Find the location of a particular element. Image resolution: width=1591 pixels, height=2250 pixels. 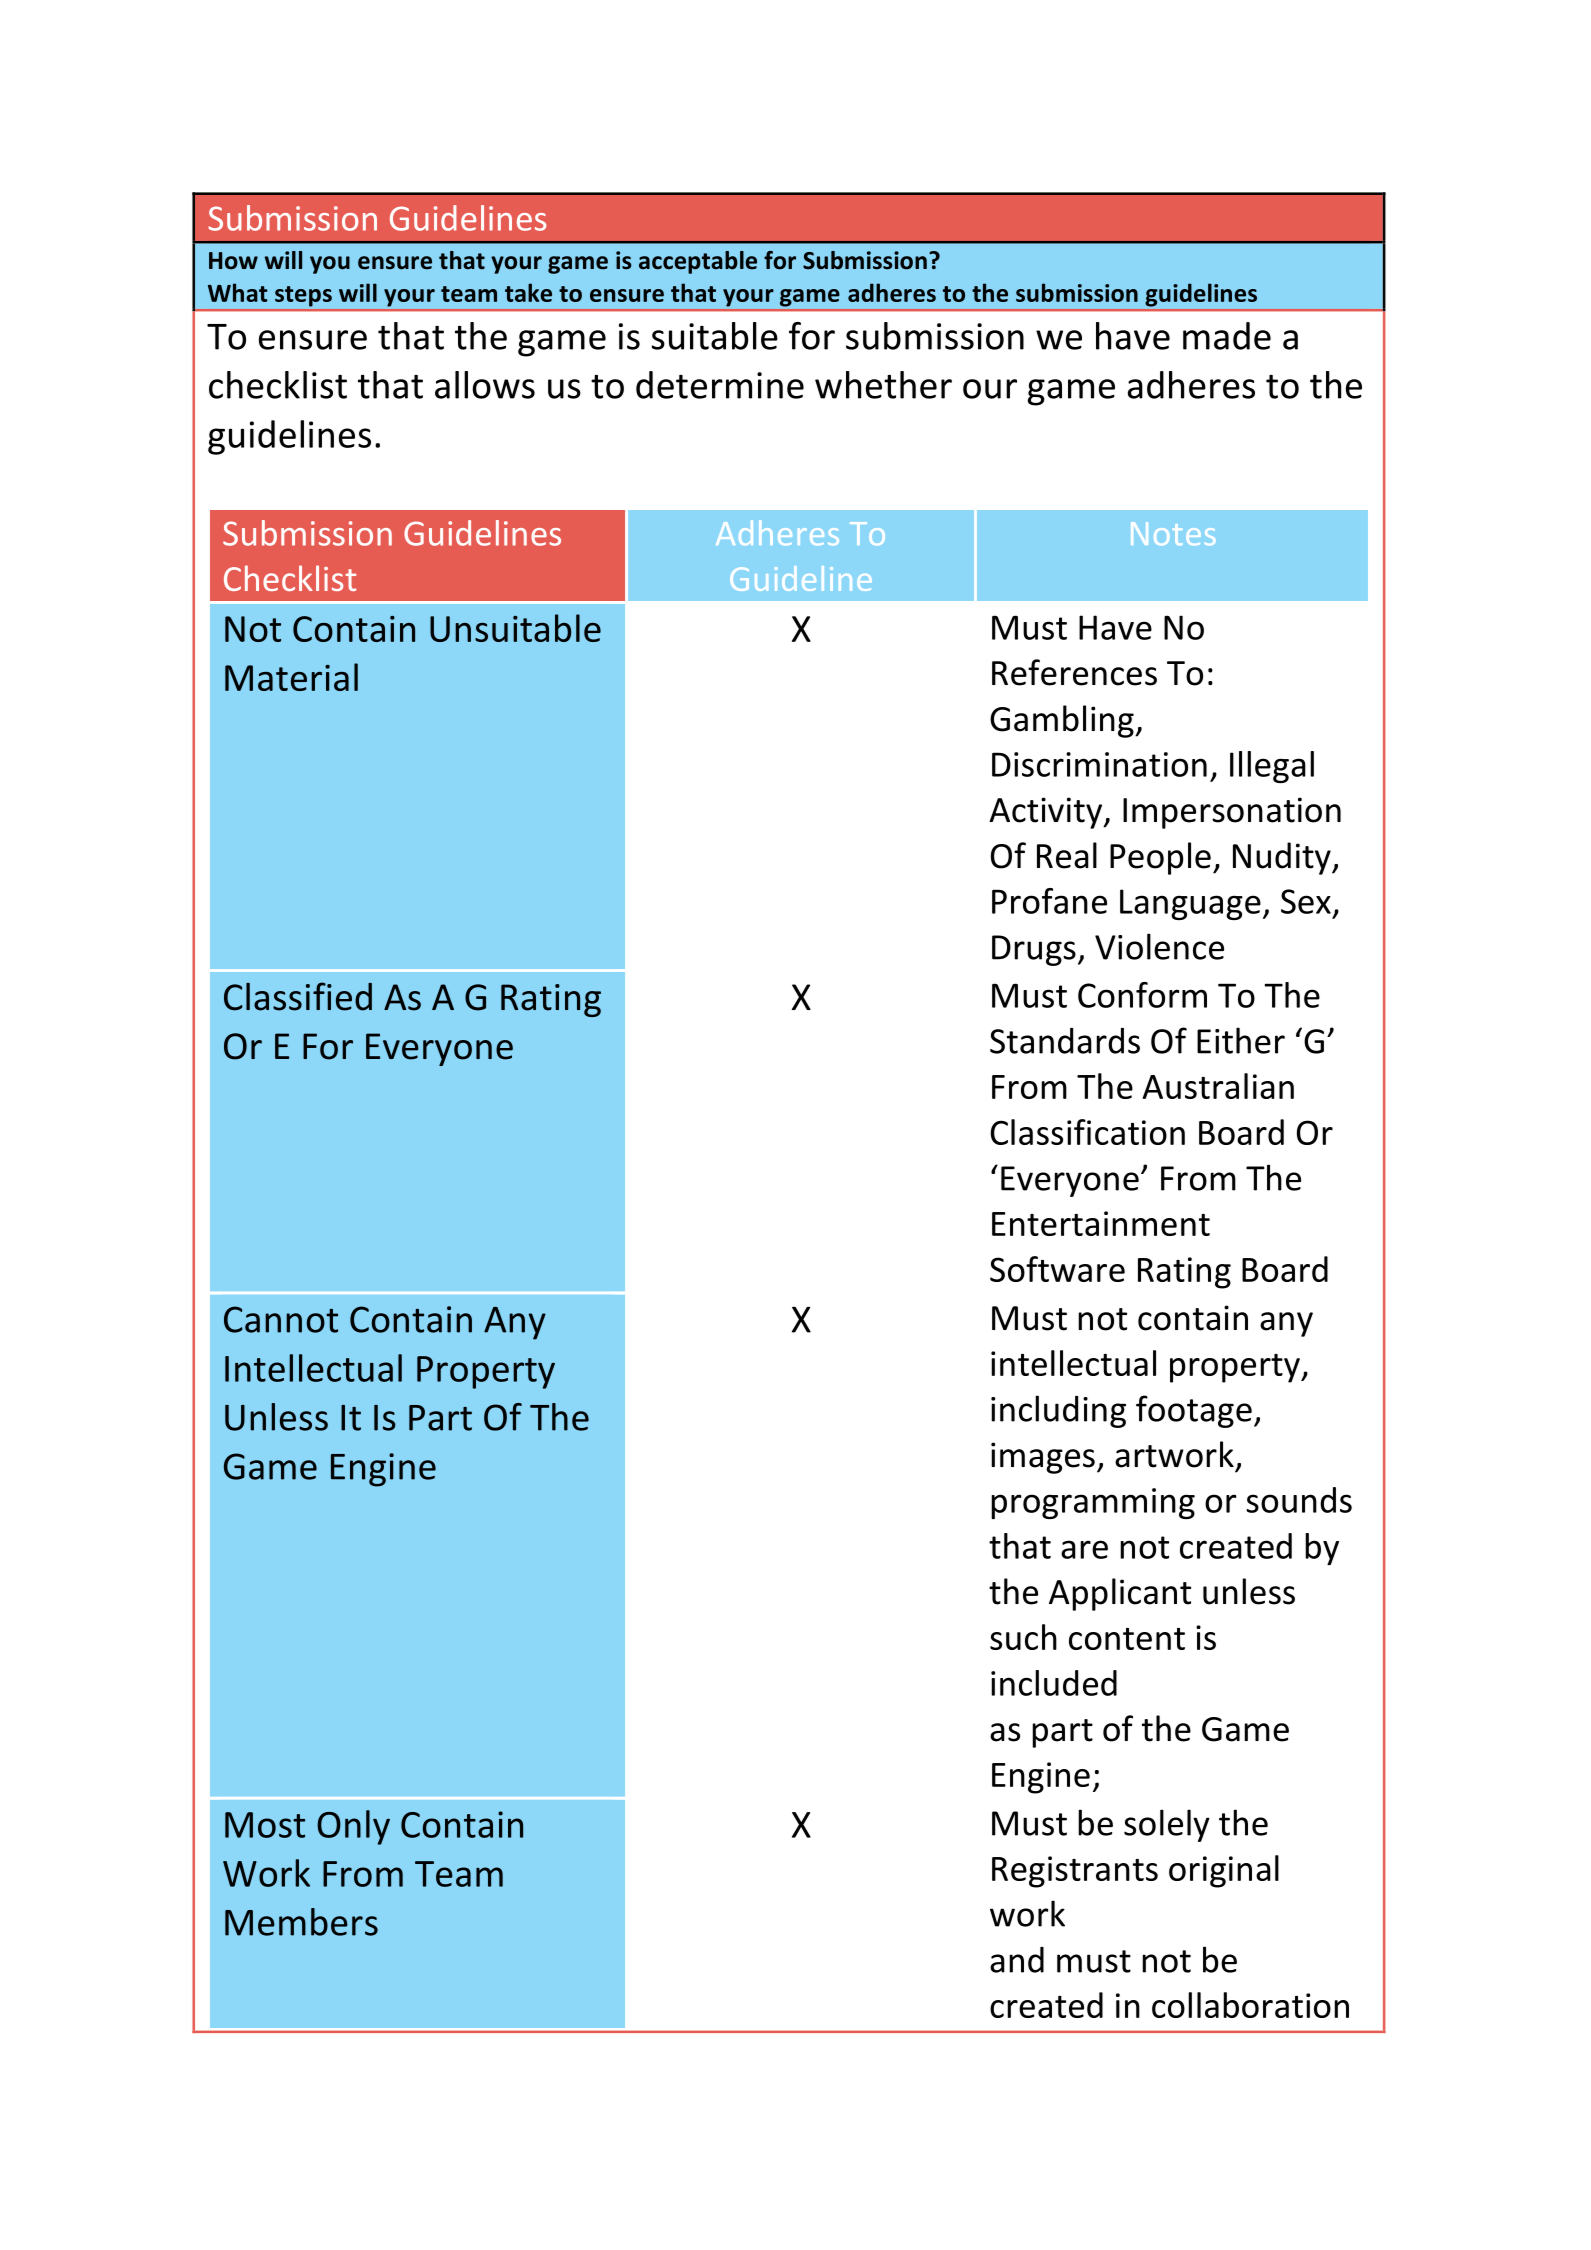

Registrants is located at coordinates (1075, 1872).
